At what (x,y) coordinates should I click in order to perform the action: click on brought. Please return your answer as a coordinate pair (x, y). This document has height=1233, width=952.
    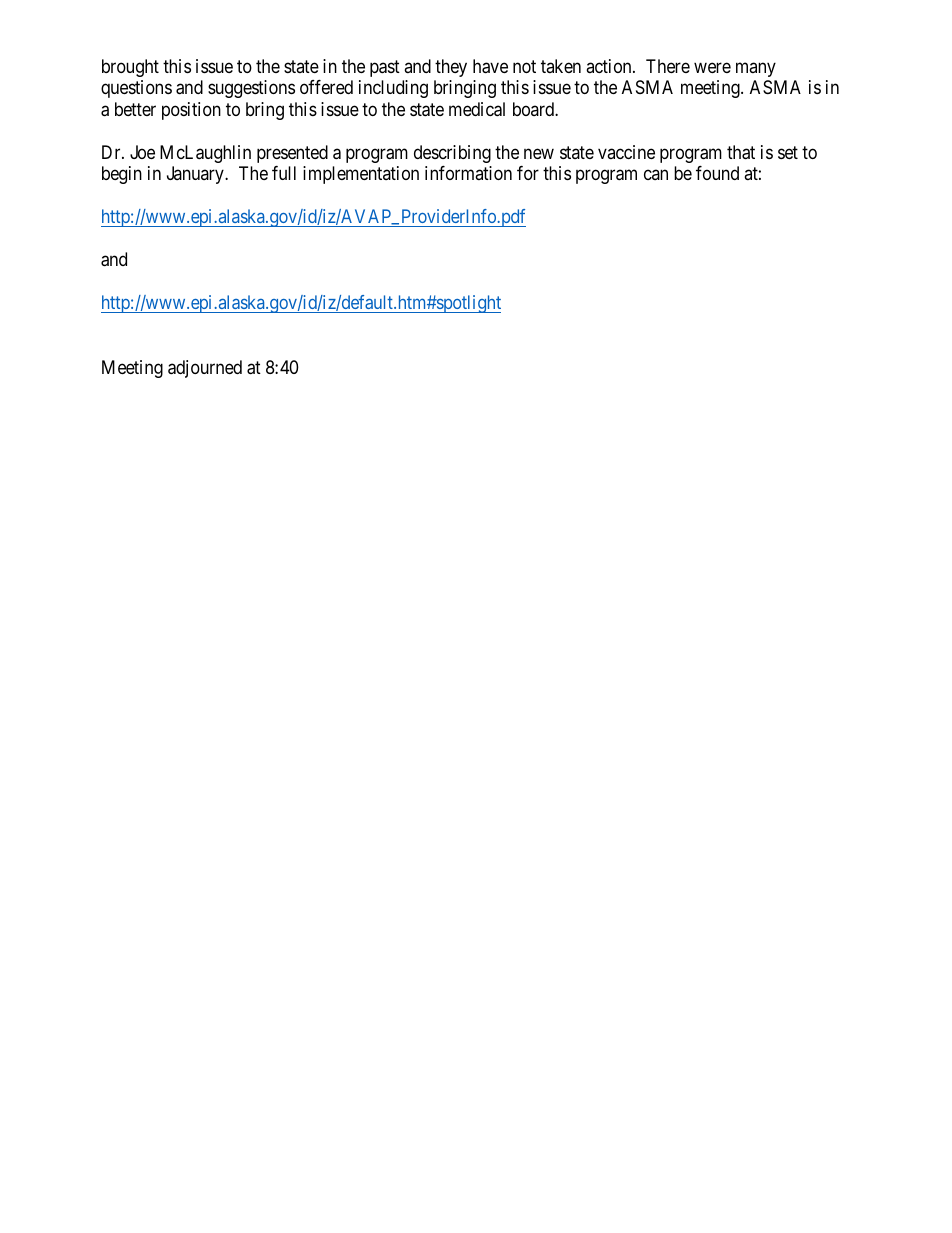
    Looking at the image, I should click on (130, 68).
